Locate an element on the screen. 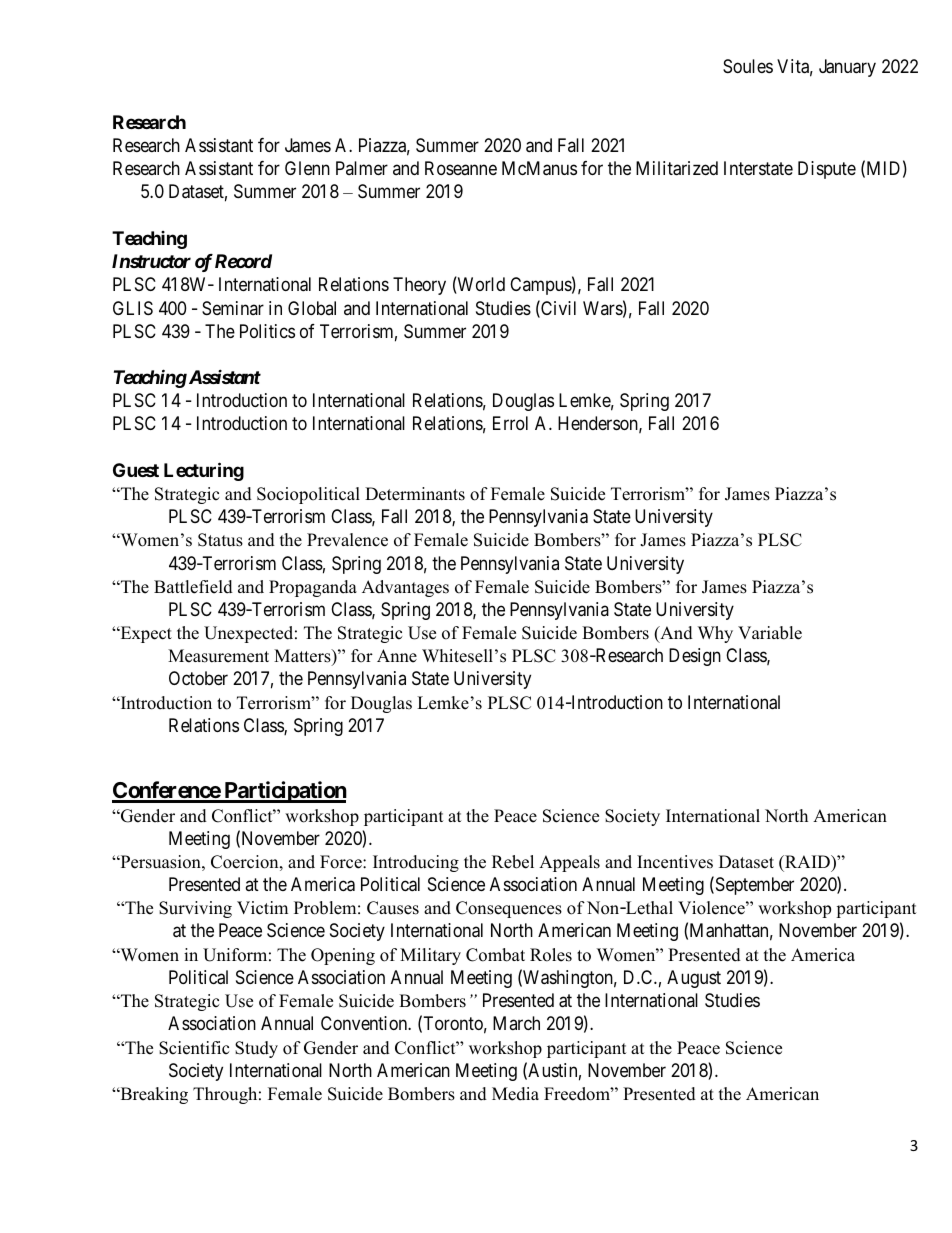 This screenshot has height=1233, width=952. Glenn is located at coordinates (307, 168).
